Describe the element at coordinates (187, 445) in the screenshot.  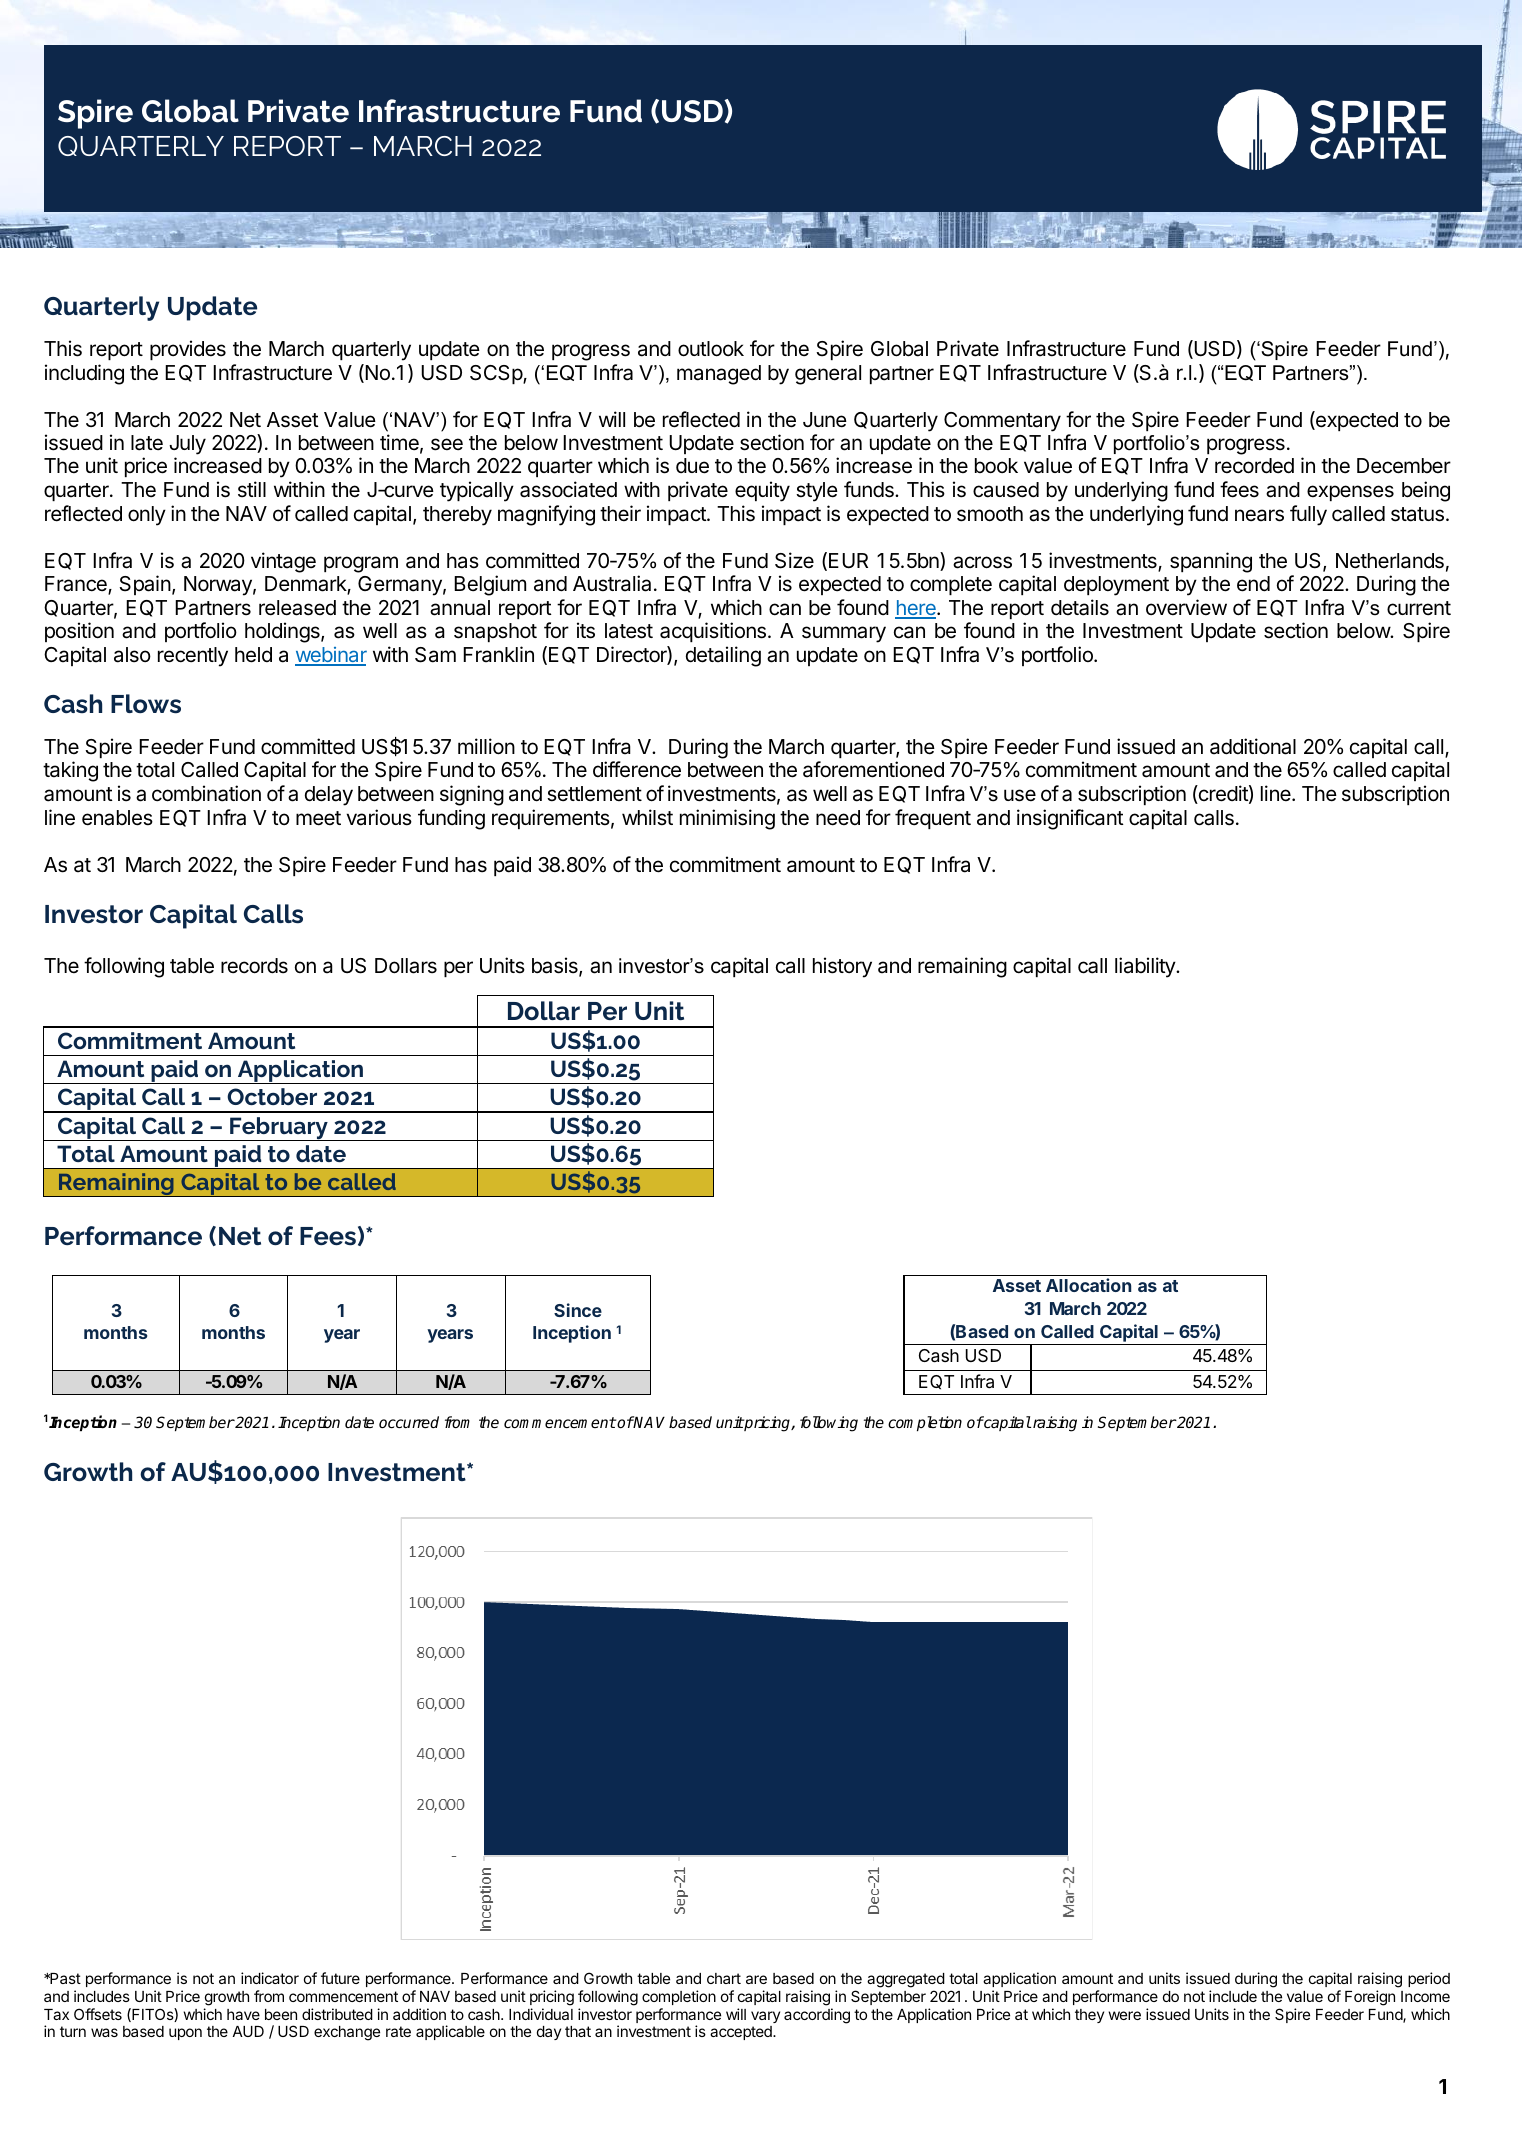
I see `July` at that location.
